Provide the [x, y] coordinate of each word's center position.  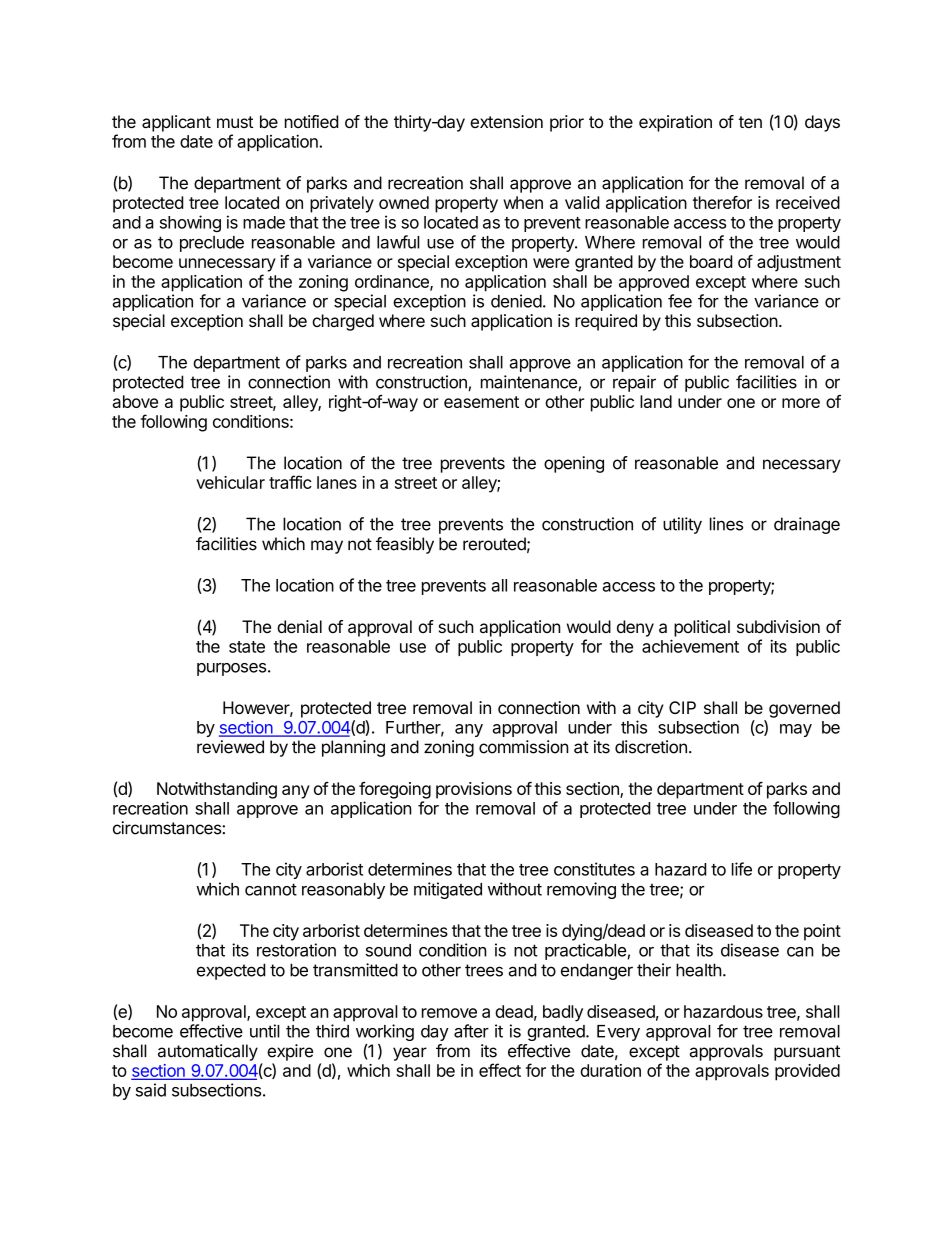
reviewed [230, 747]
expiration [675, 123]
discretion [651, 747]
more [801, 403]
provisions [474, 790]
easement [481, 402]
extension [506, 121]
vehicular [230, 482]
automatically [208, 1052]
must [235, 122]
